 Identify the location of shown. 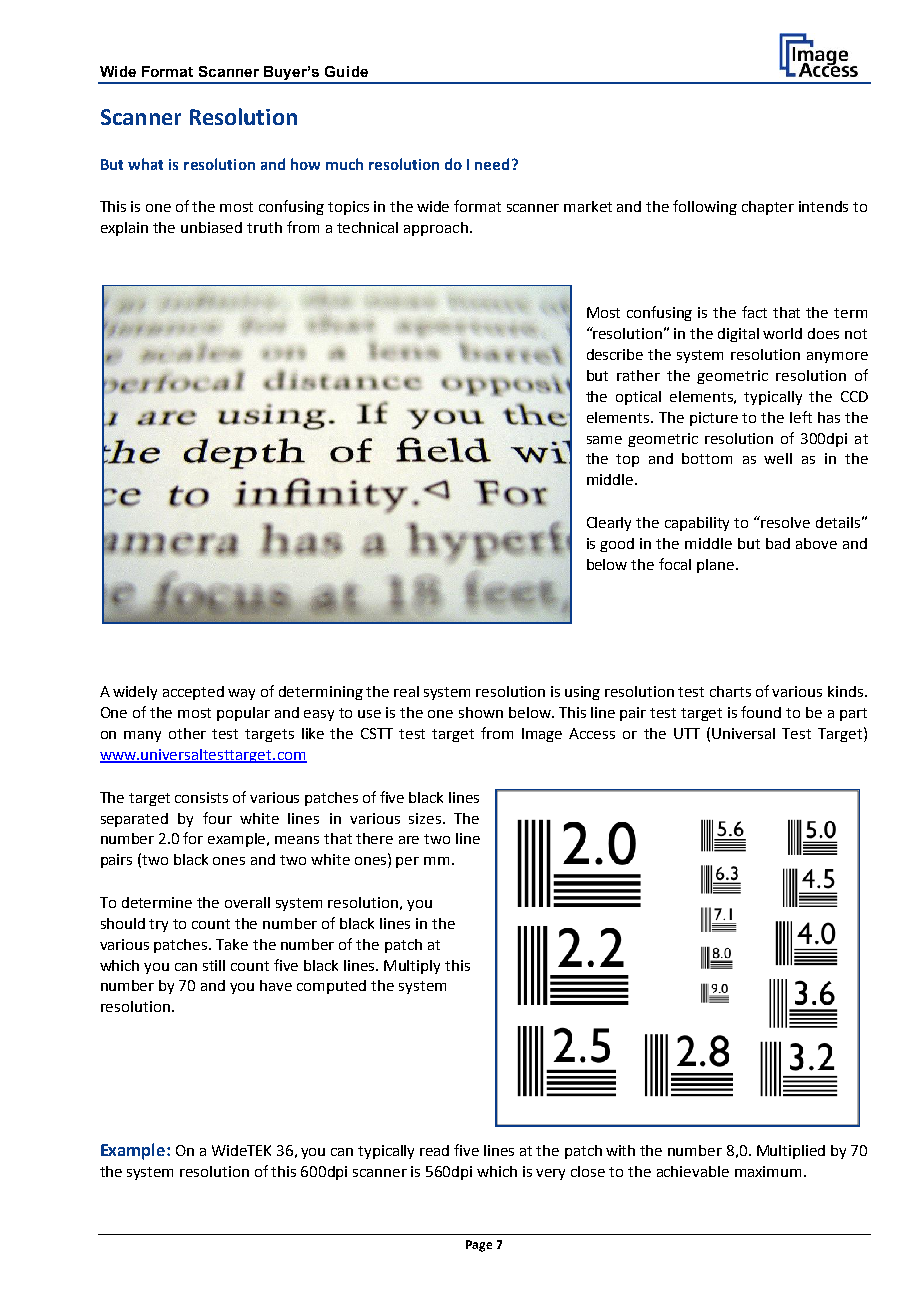
(481, 712).
